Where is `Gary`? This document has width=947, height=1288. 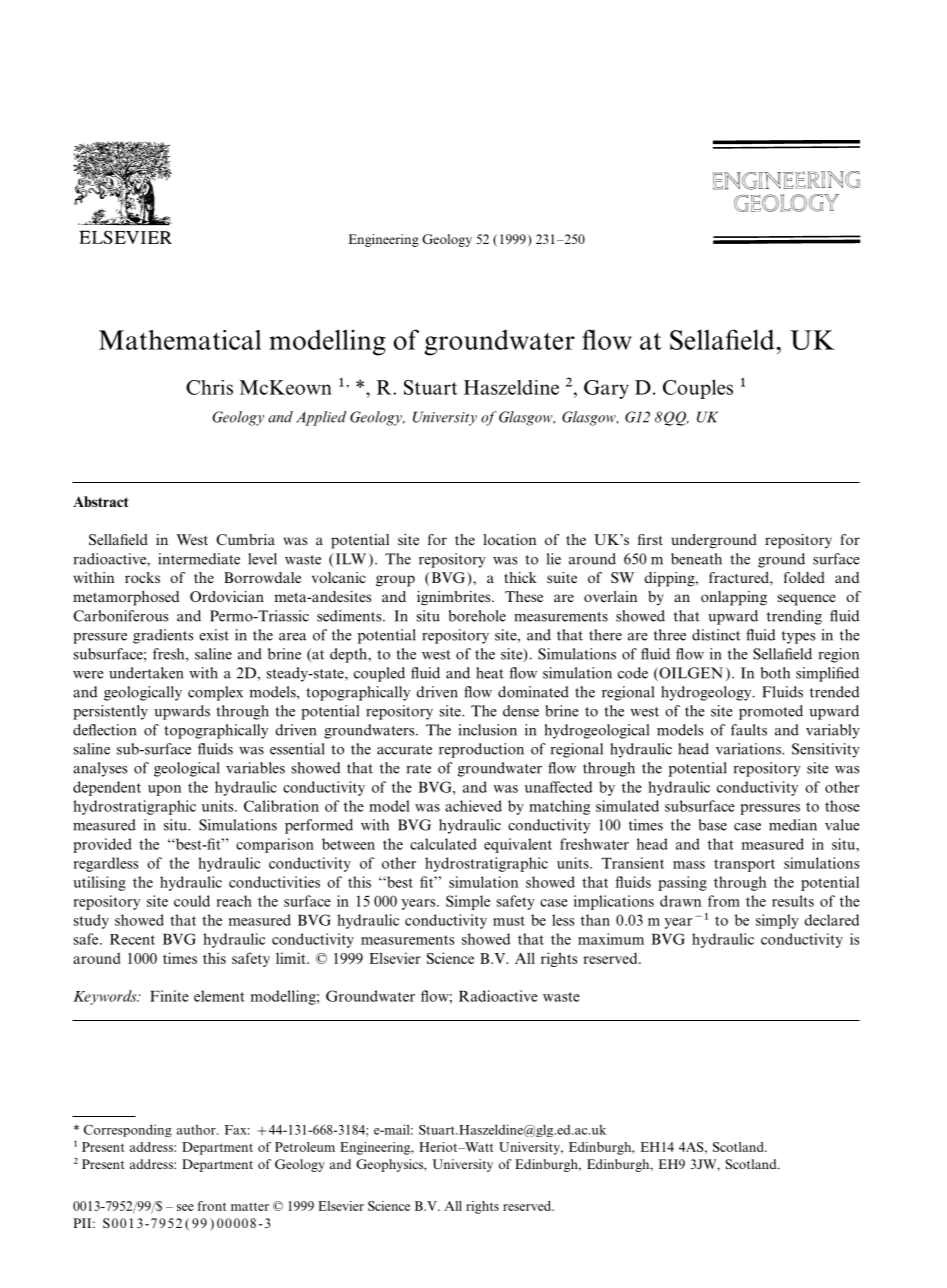
Gary is located at coordinates (606, 389).
